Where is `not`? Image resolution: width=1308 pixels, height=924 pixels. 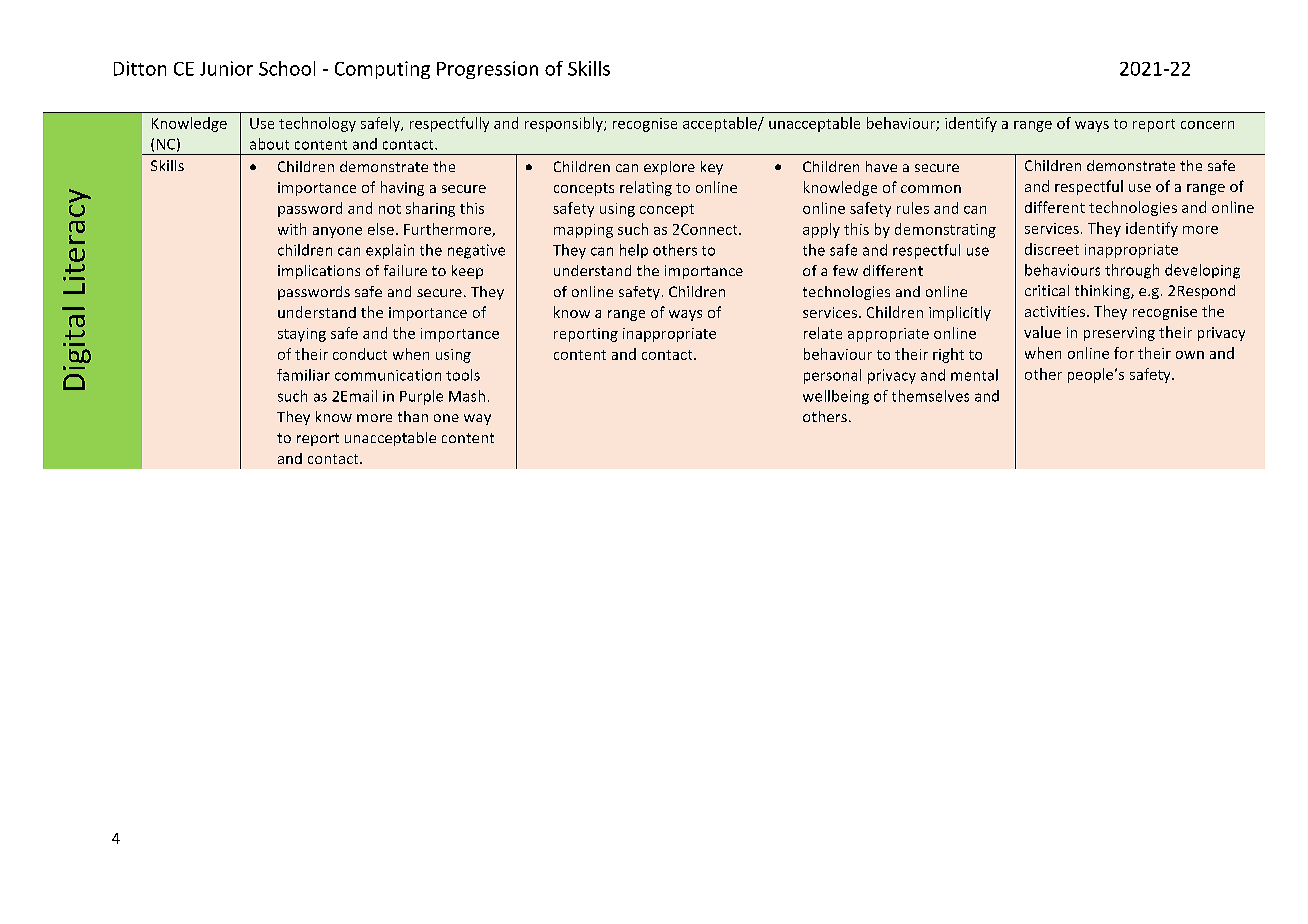
not is located at coordinates (390, 209).
